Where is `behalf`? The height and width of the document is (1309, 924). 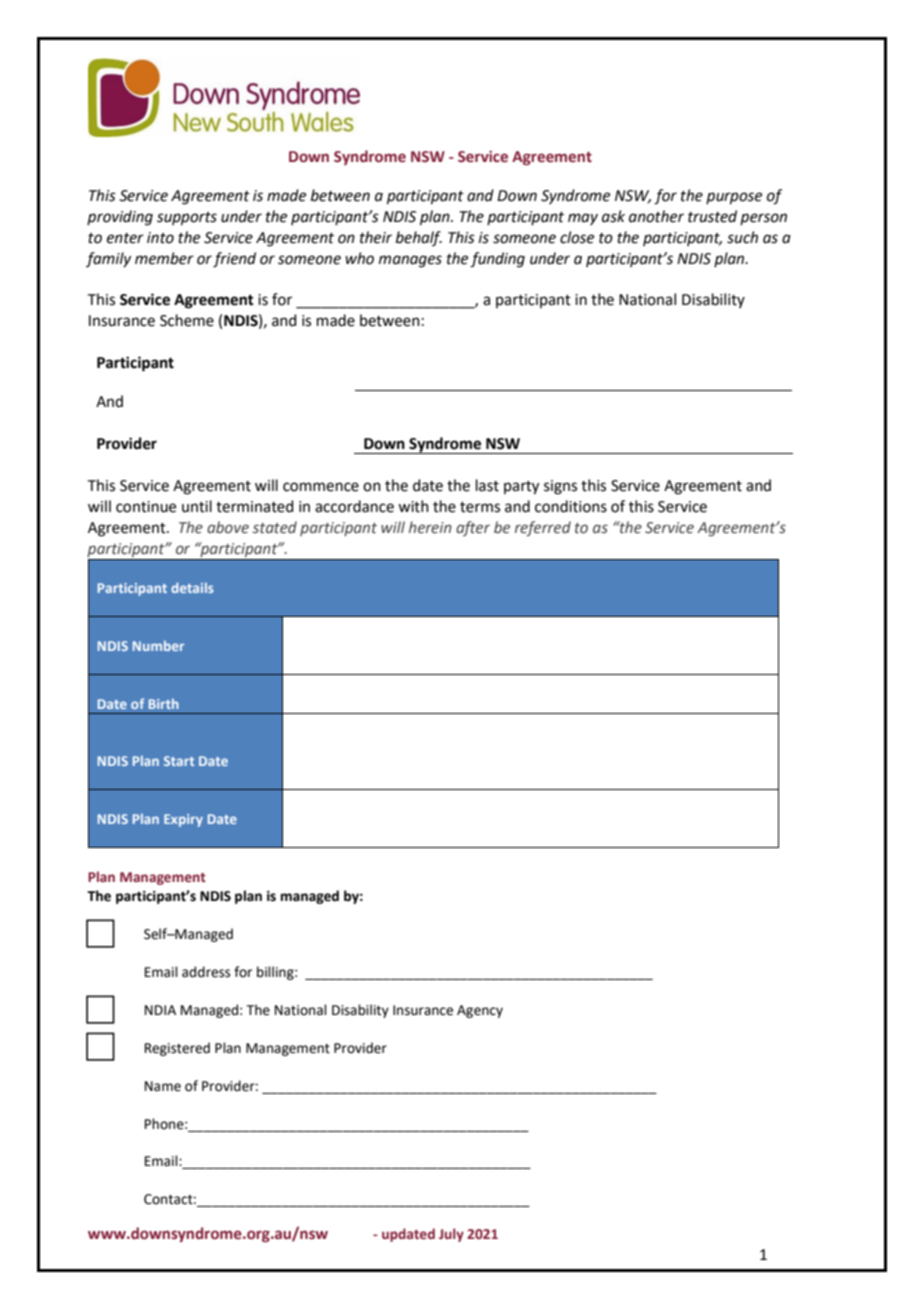
behalf is located at coordinates (419, 238).
